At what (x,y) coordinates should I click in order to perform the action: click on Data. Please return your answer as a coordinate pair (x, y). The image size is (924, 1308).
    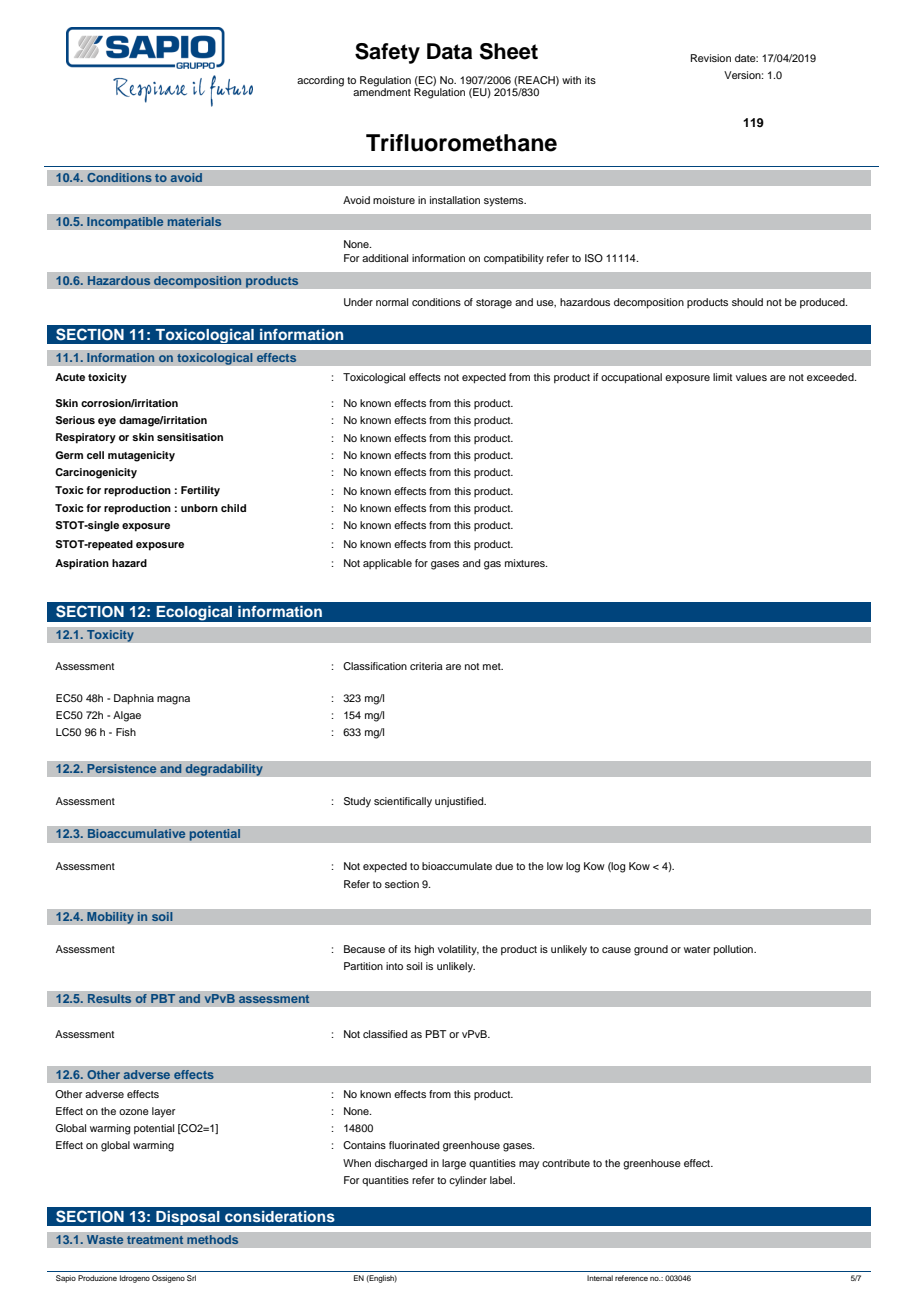
    Looking at the image, I should click on (449, 51).
